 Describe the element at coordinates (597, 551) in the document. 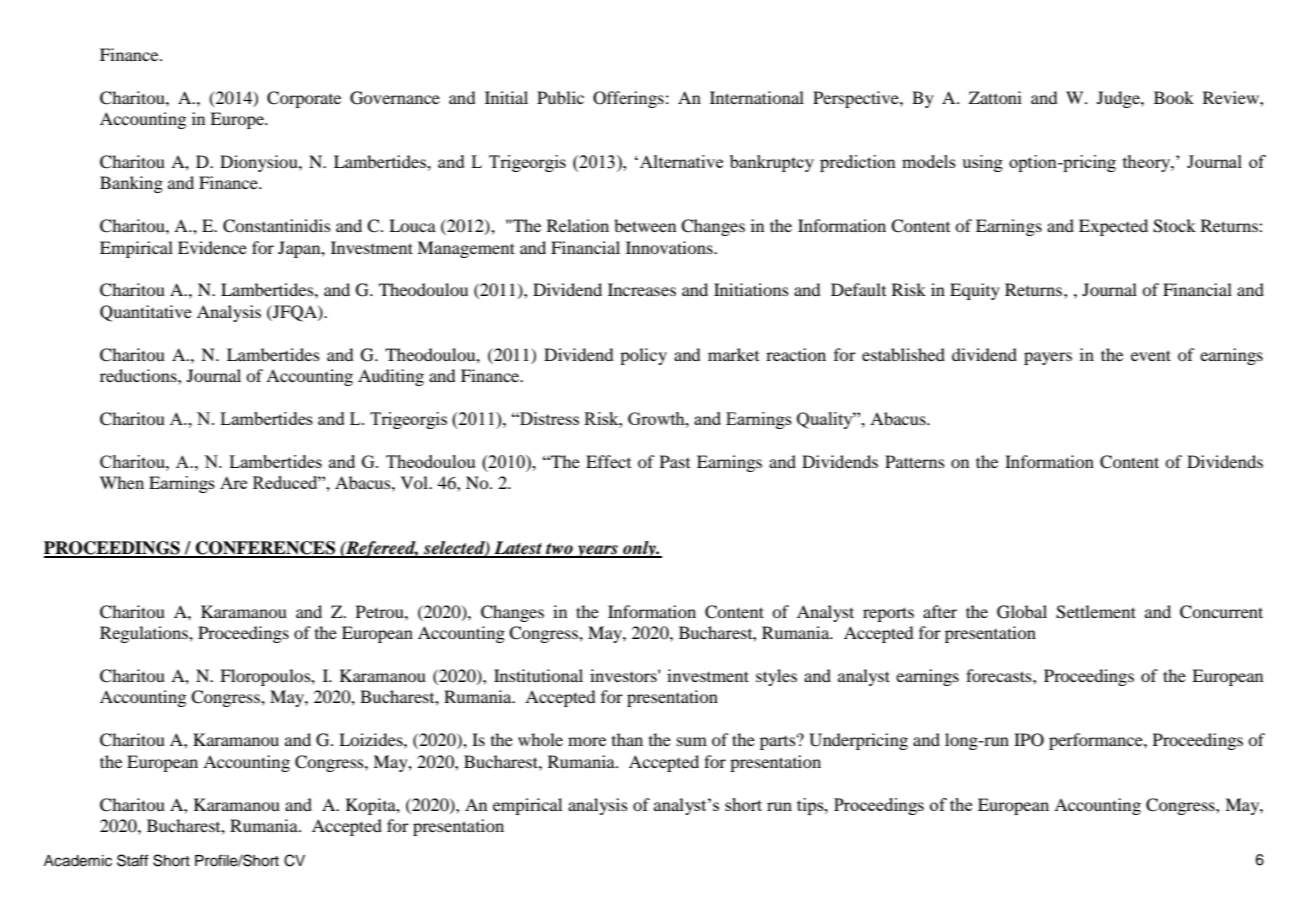

I see `years` at that location.
